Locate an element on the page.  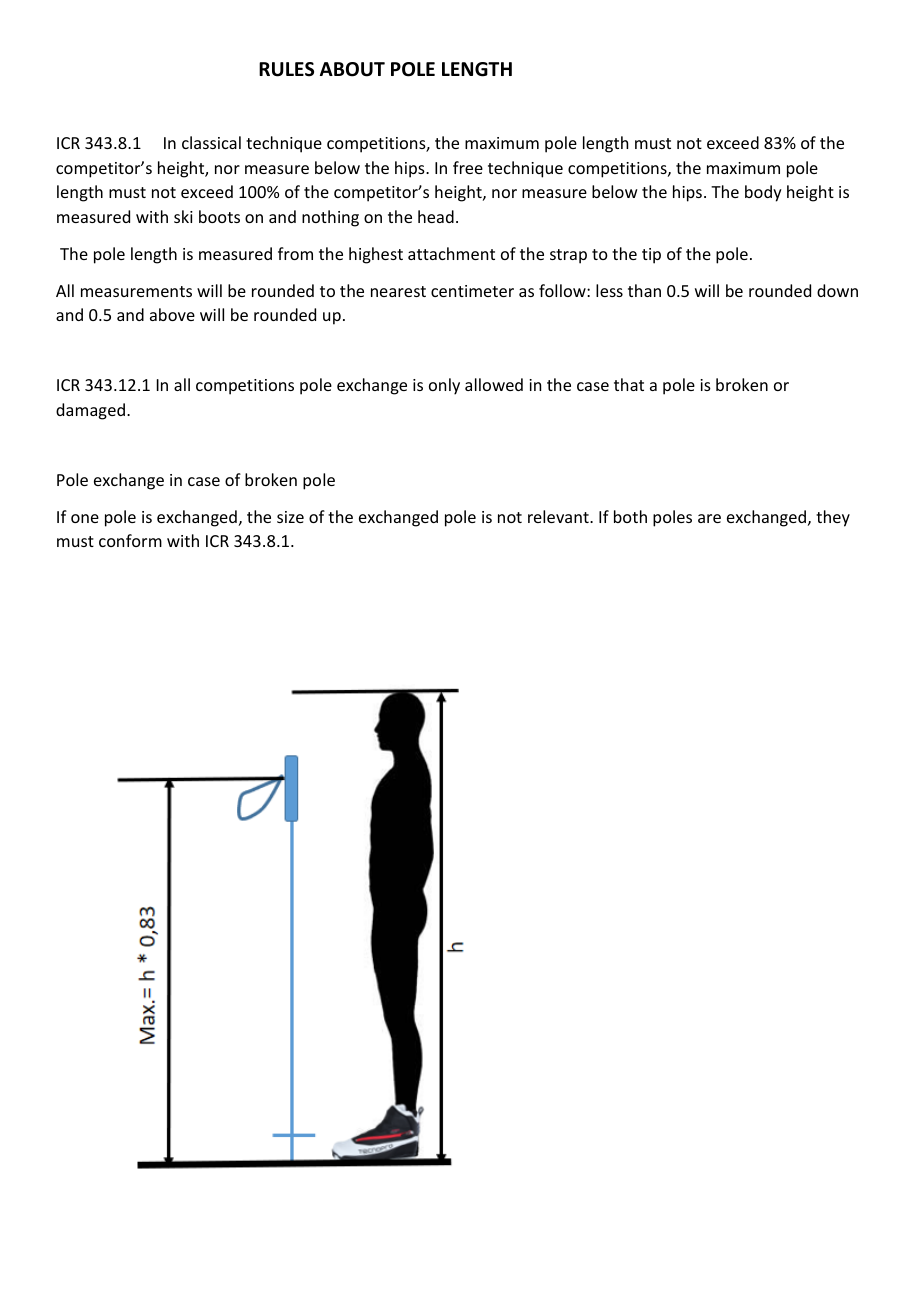
they is located at coordinates (833, 518).
